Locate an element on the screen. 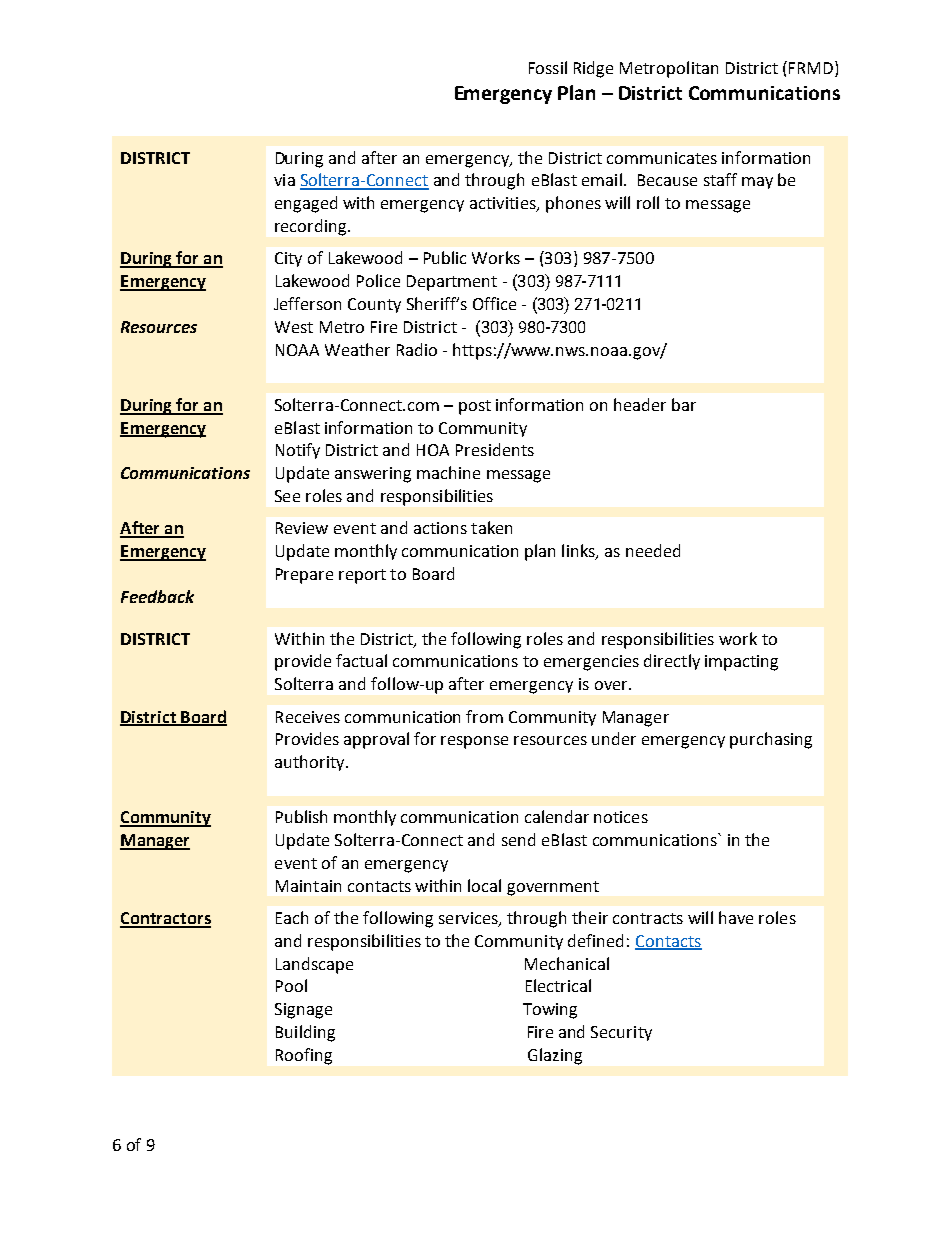 Image resolution: width=952 pixels, height=1233 pixels. Towing is located at coordinates (550, 1011).
